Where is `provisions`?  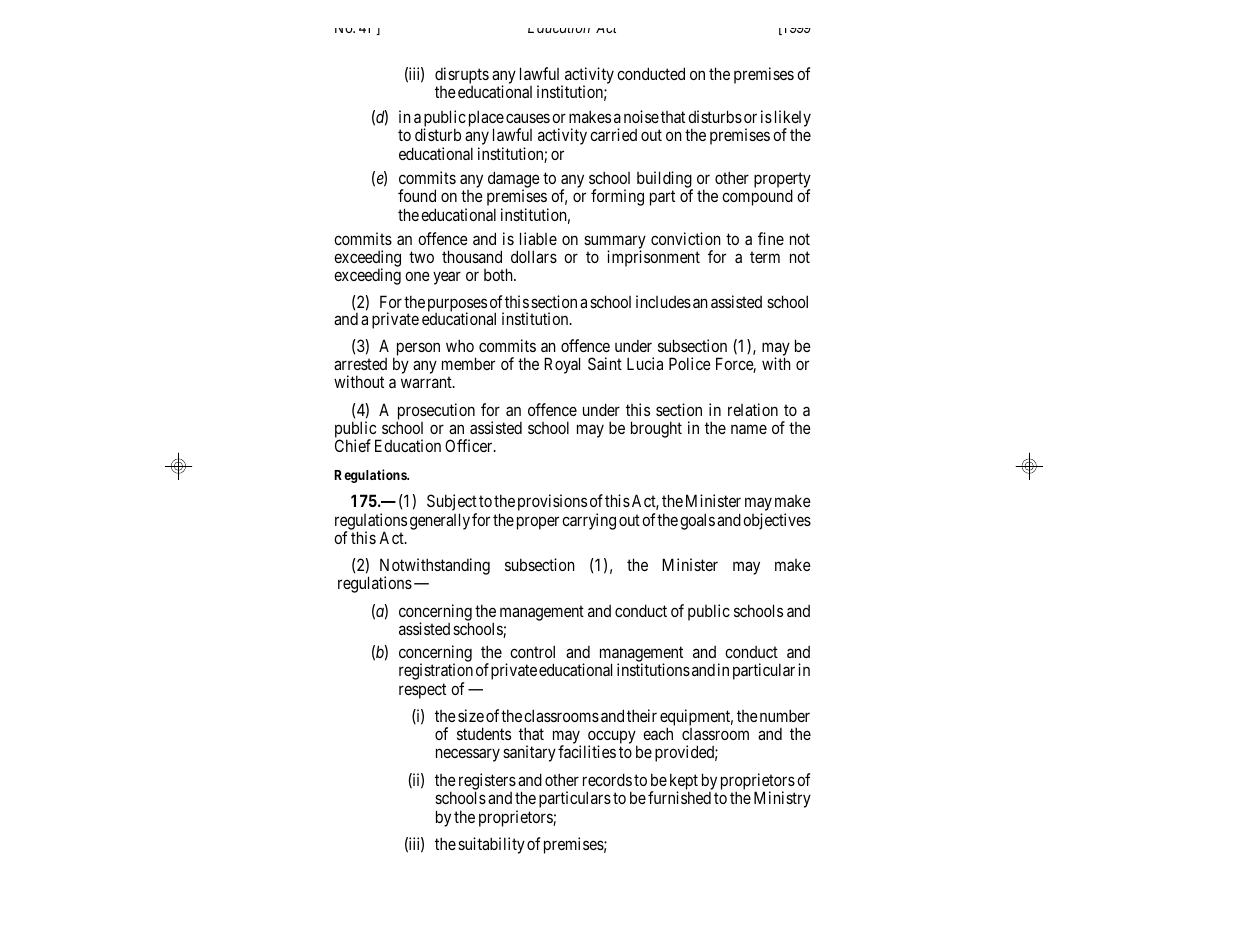
provisions is located at coordinates (552, 502).
